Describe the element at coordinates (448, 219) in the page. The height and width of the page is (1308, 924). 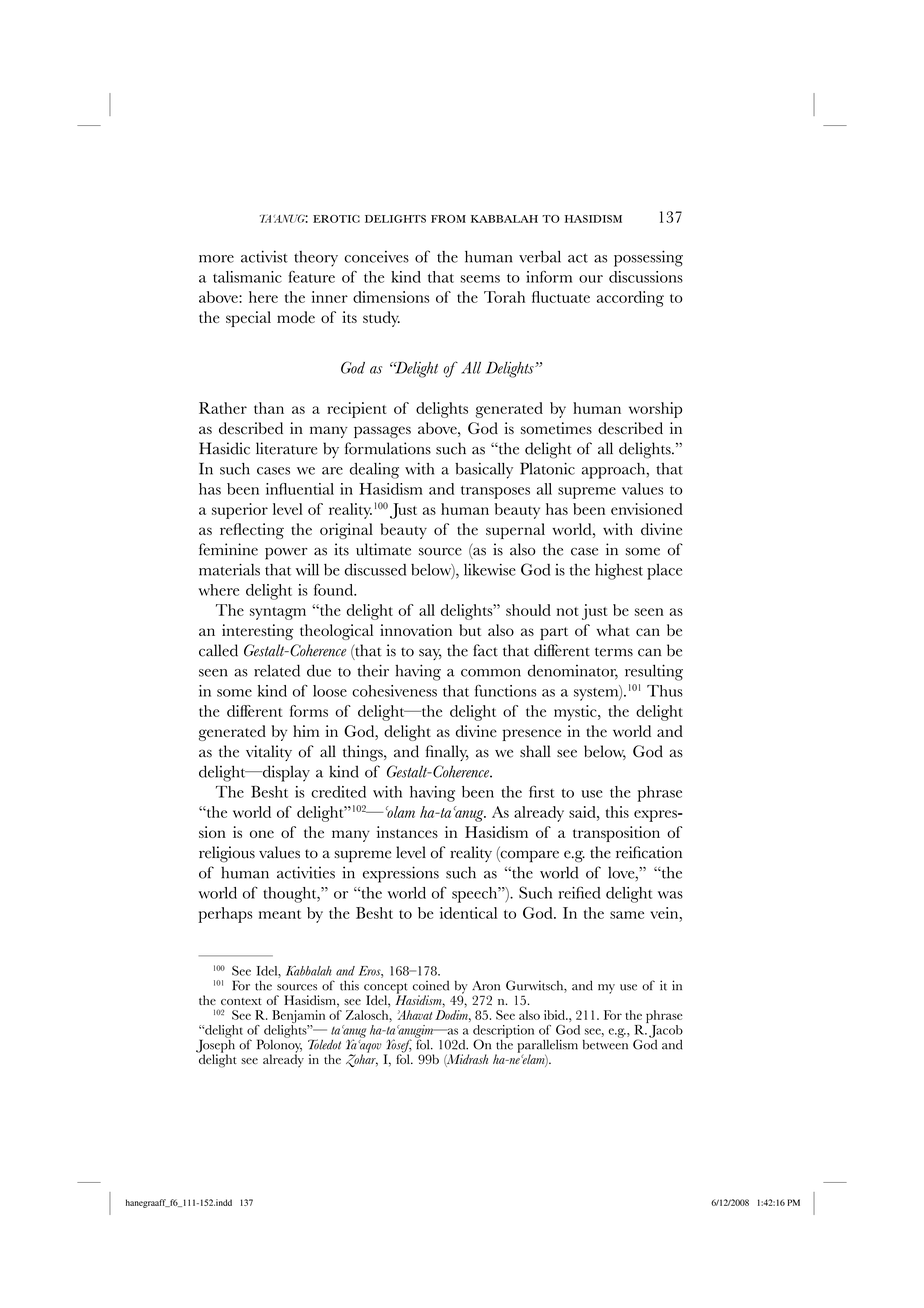
I see `from` at that location.
